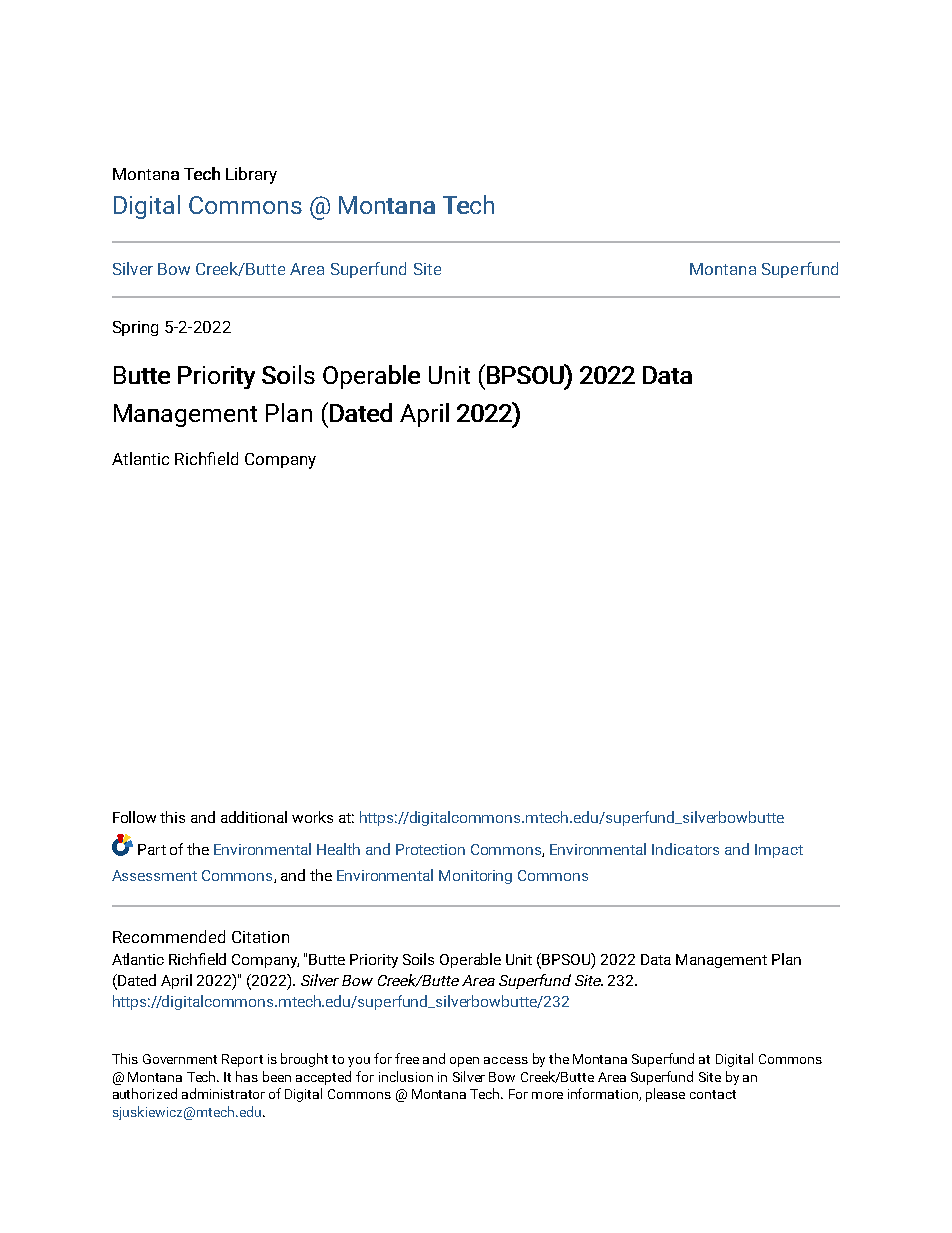  I want to click on Report, so click(242, 1060).
